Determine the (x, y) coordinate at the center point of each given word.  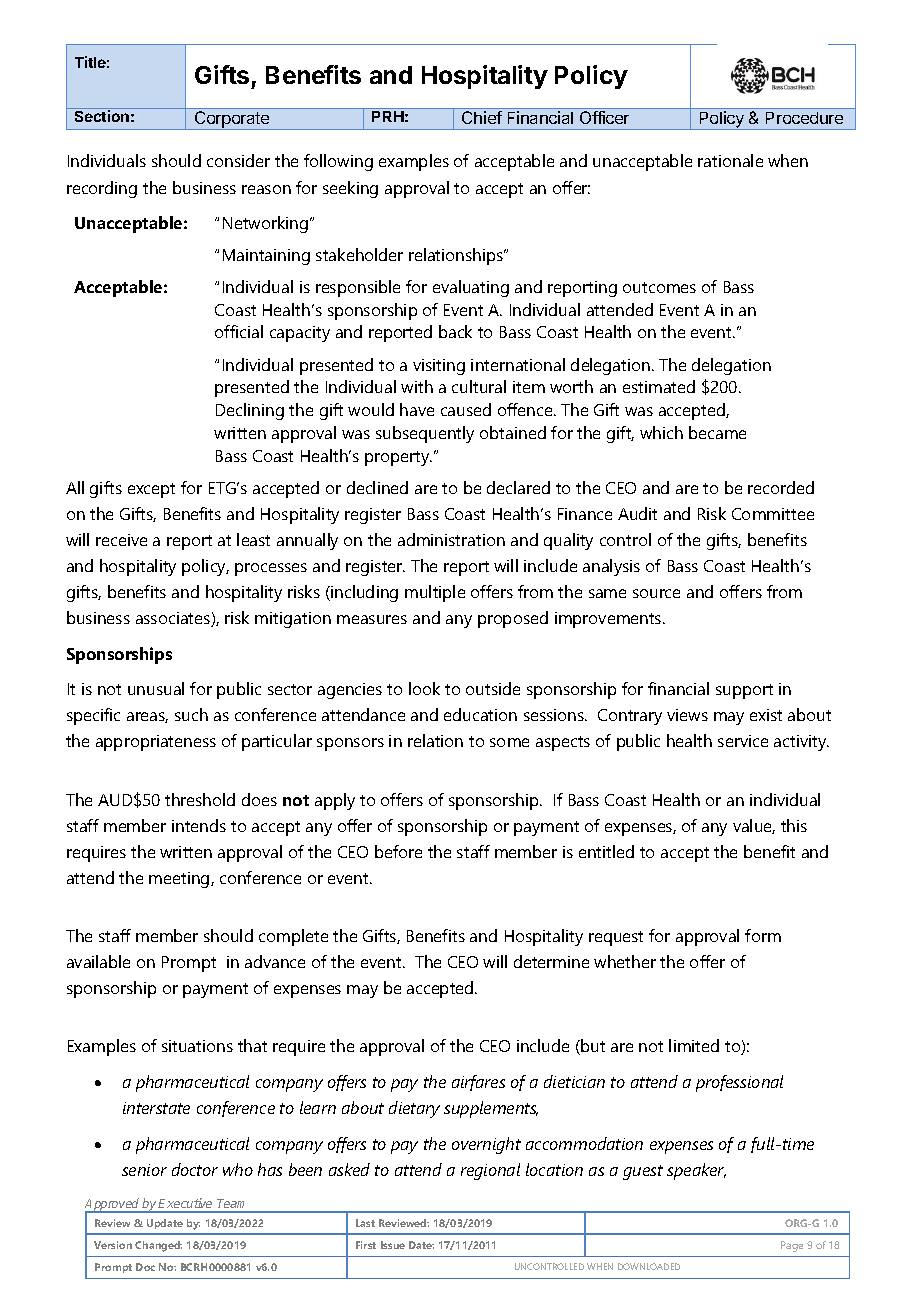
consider (238, 160)
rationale (730, 160)
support (744, 691)
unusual (156, 688)
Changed (158, 1246)
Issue (393, 1245)
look (424, 688)
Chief (482, 117)
